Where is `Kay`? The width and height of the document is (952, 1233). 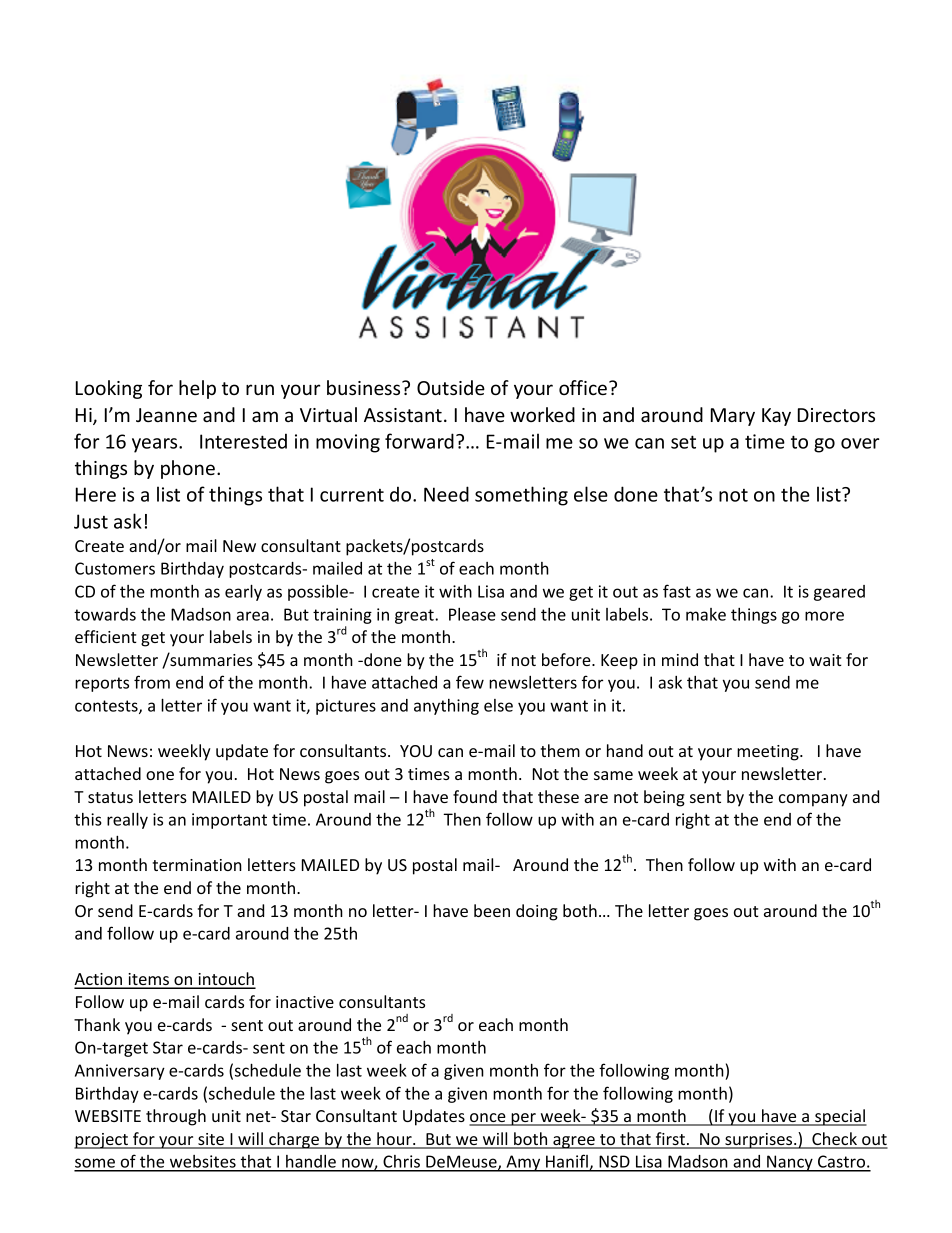
Kay is located at coordinates (776, 417).
